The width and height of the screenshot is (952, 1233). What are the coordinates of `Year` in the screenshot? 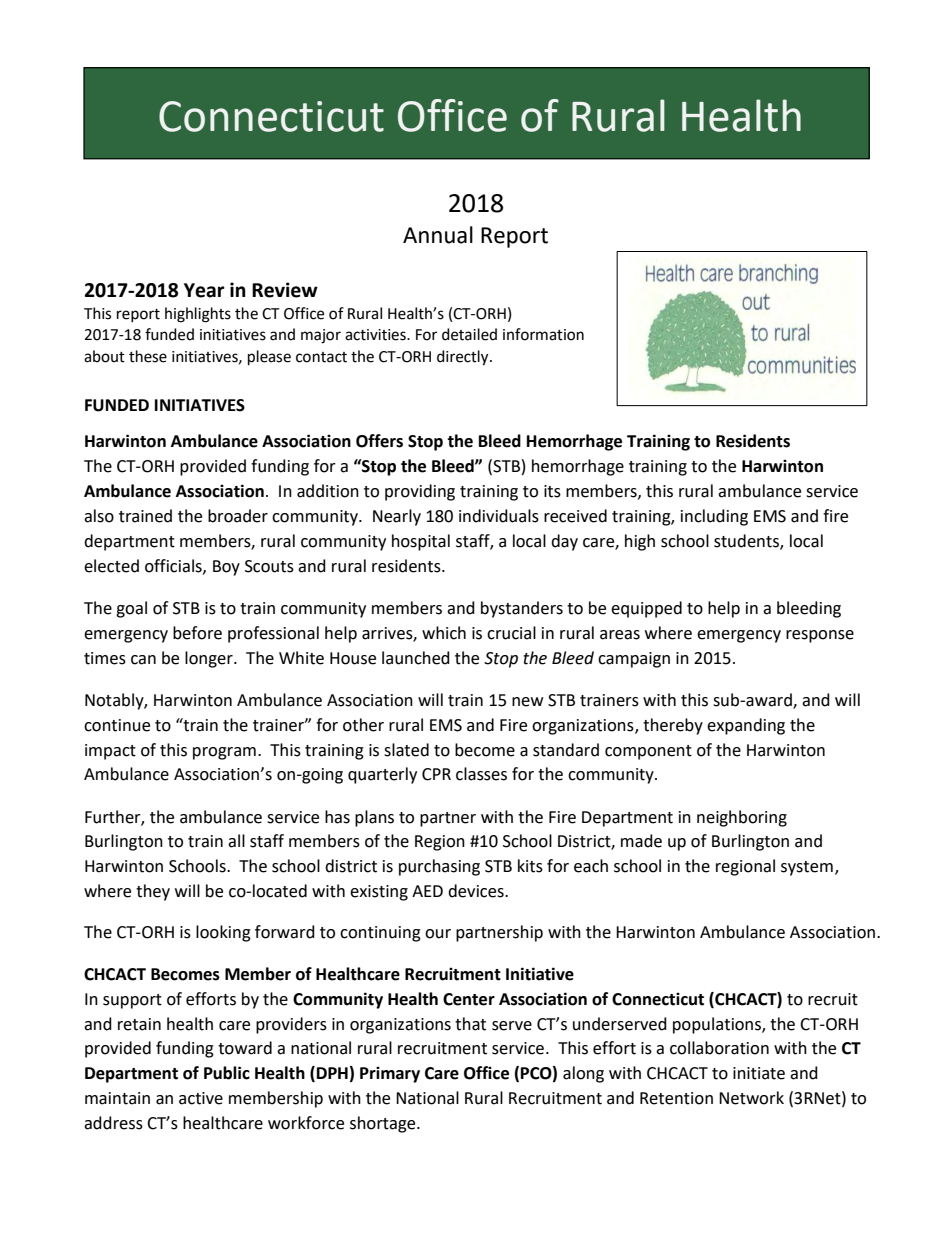 It's located at (204, 290).
